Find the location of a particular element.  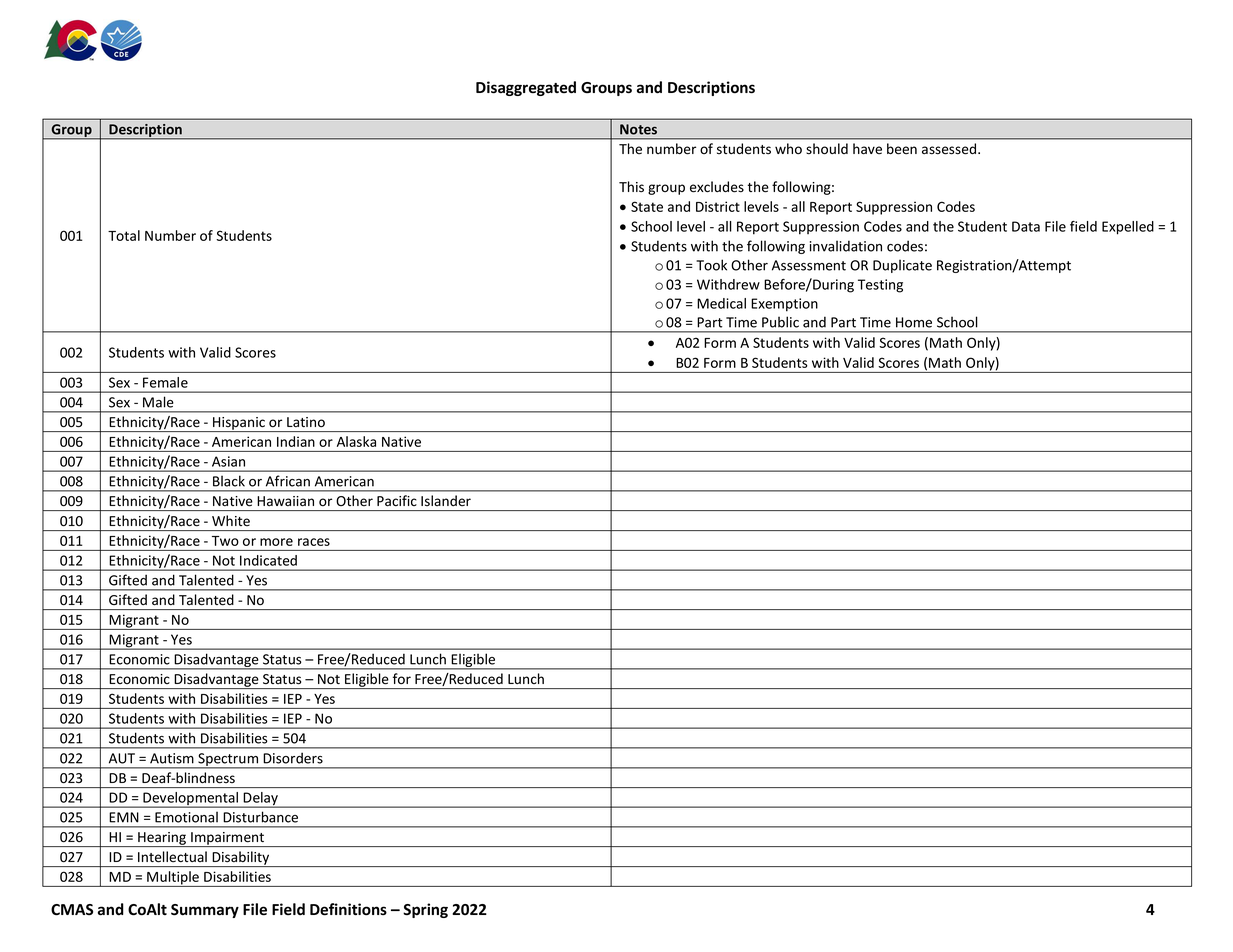

Home is located at coordinates (914, 322).
